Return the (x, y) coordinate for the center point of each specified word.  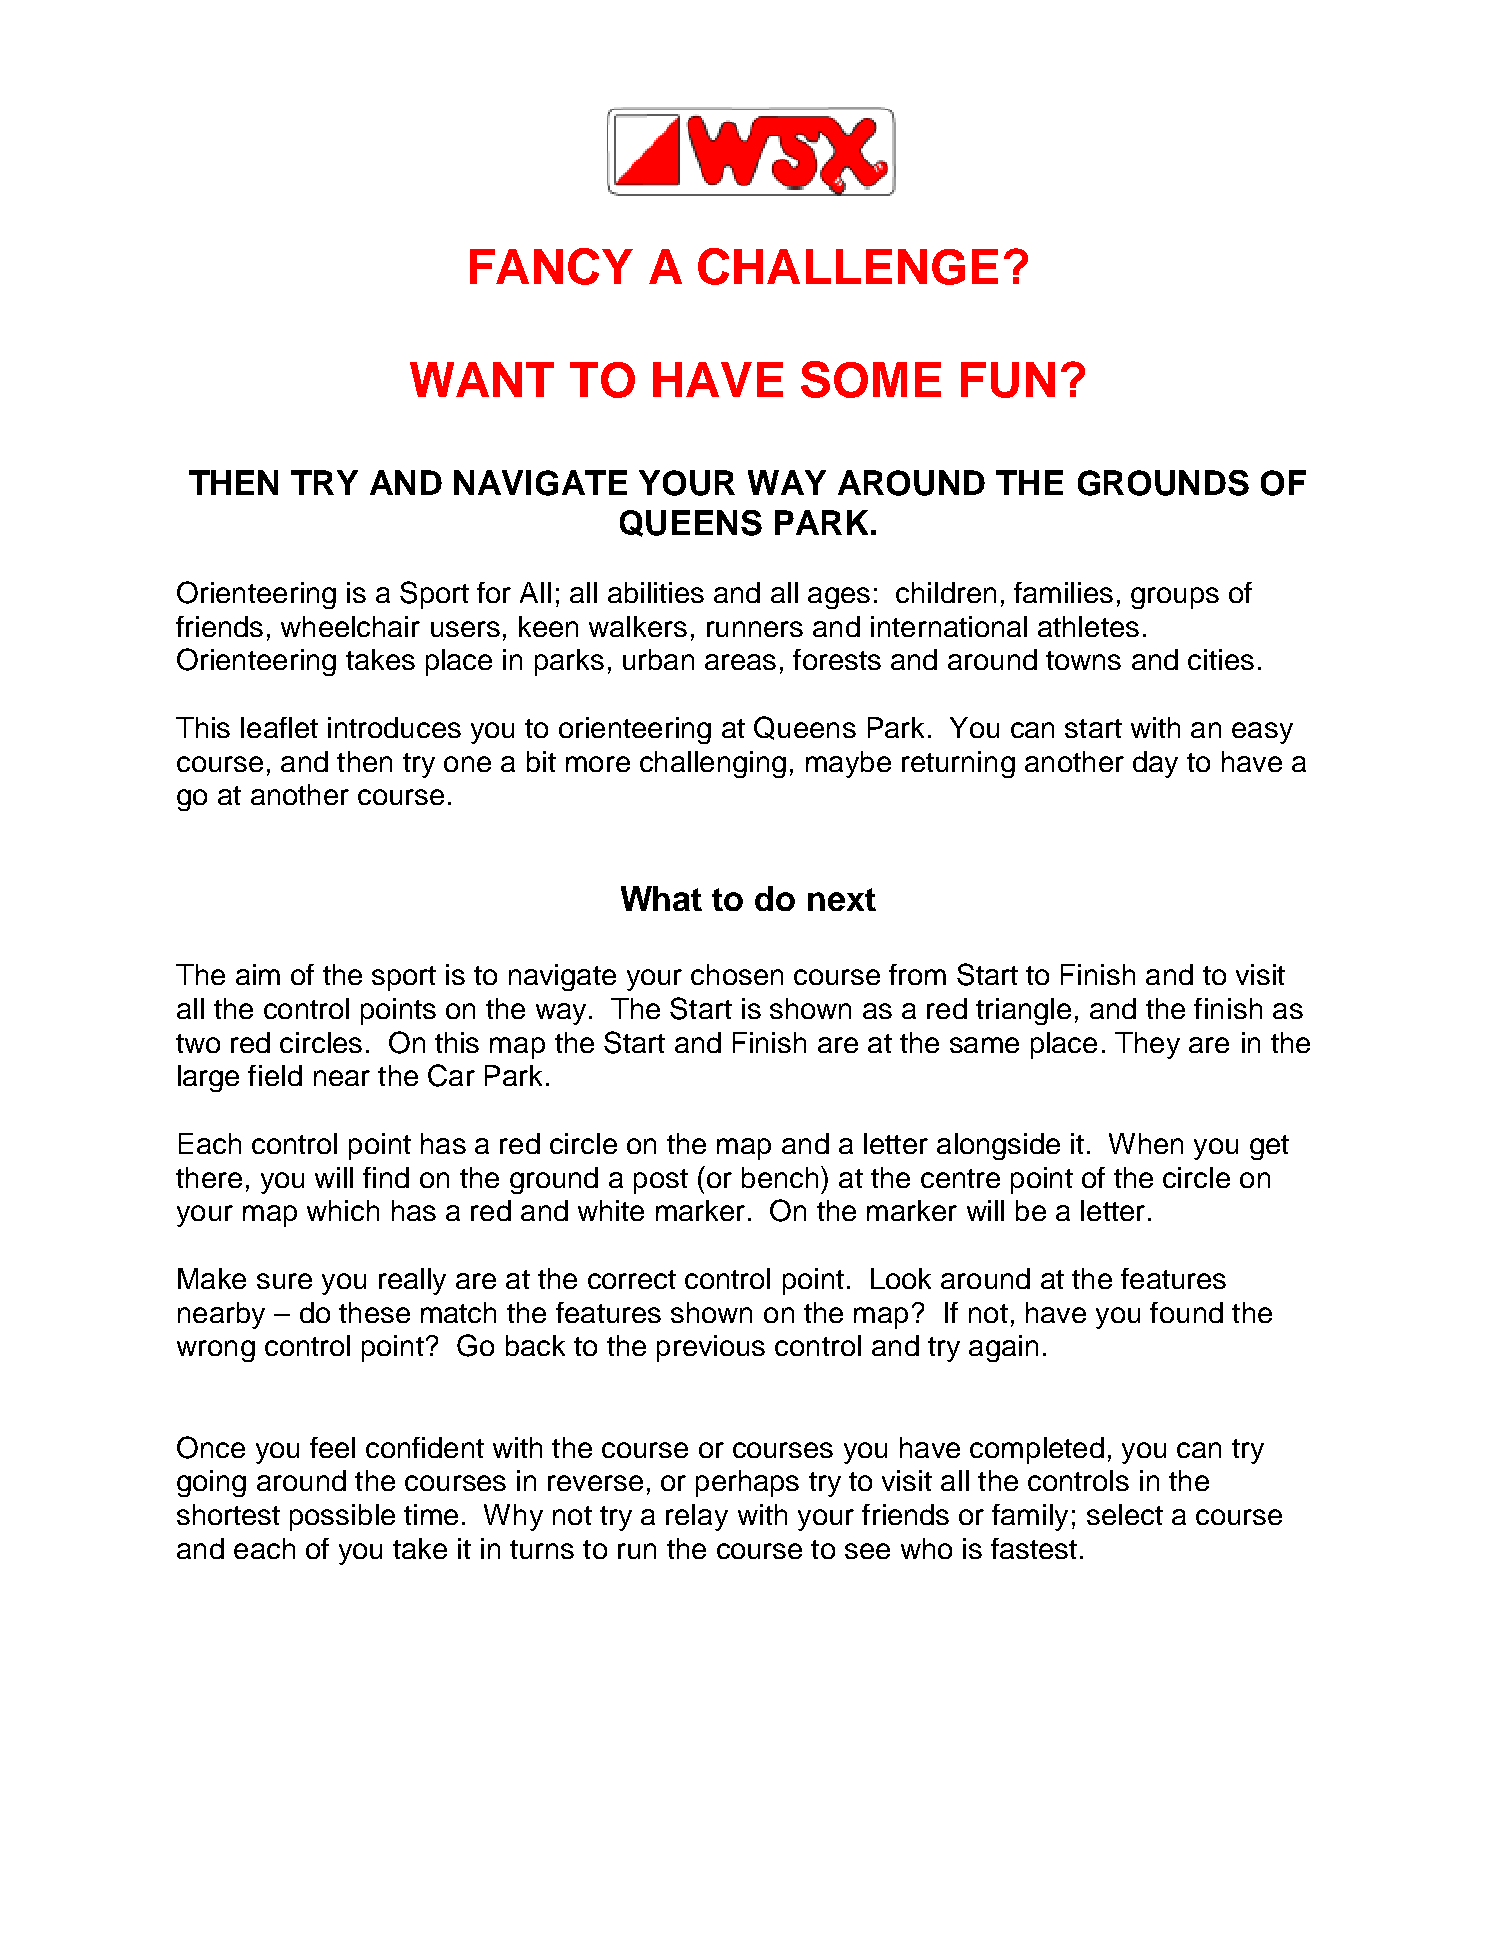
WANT (482, 379)
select (1125, 1514)
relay (697, 1517)
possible (342, 1517)
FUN (1008, 380)
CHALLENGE (848, 266)
